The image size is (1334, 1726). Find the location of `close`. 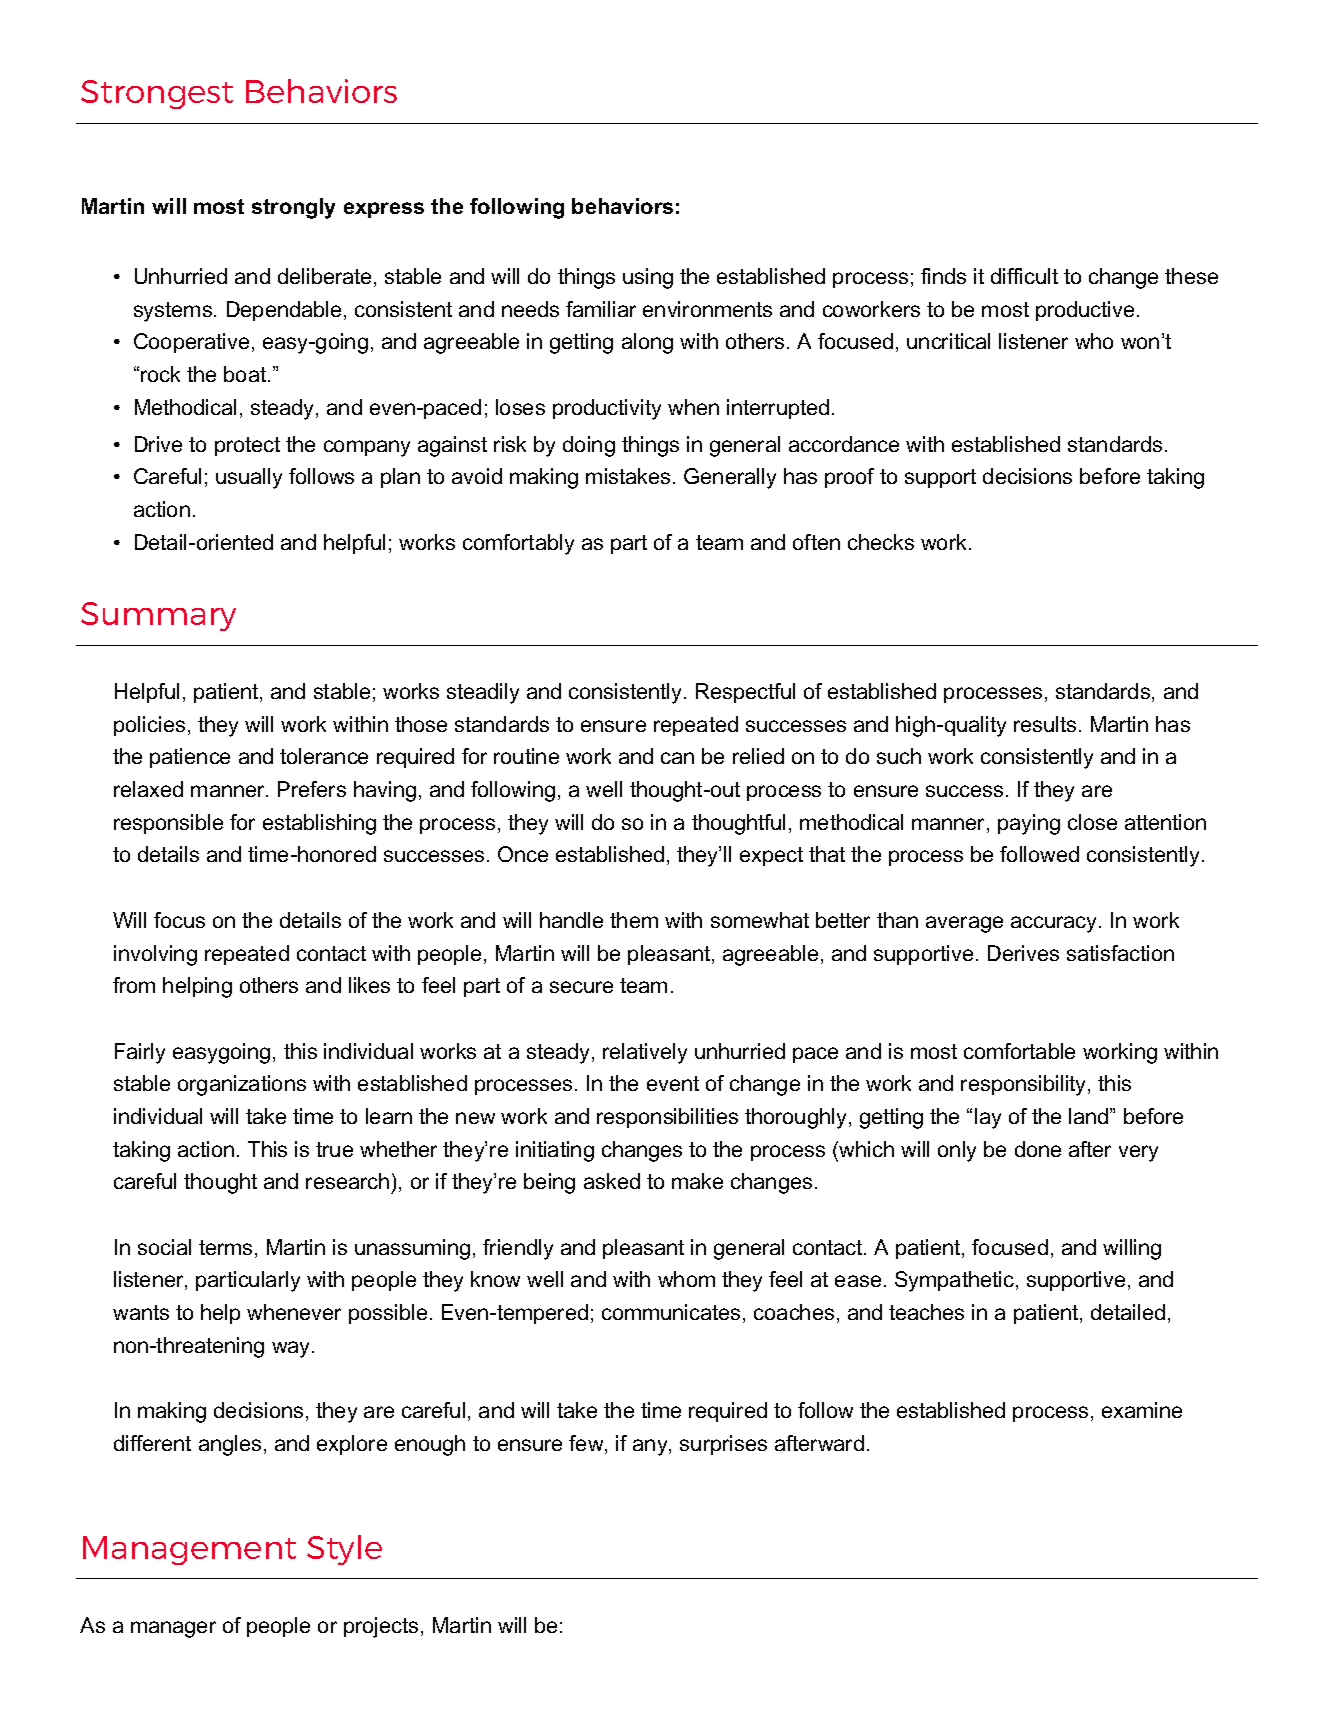

close is located at coordinates (1092, 822).
